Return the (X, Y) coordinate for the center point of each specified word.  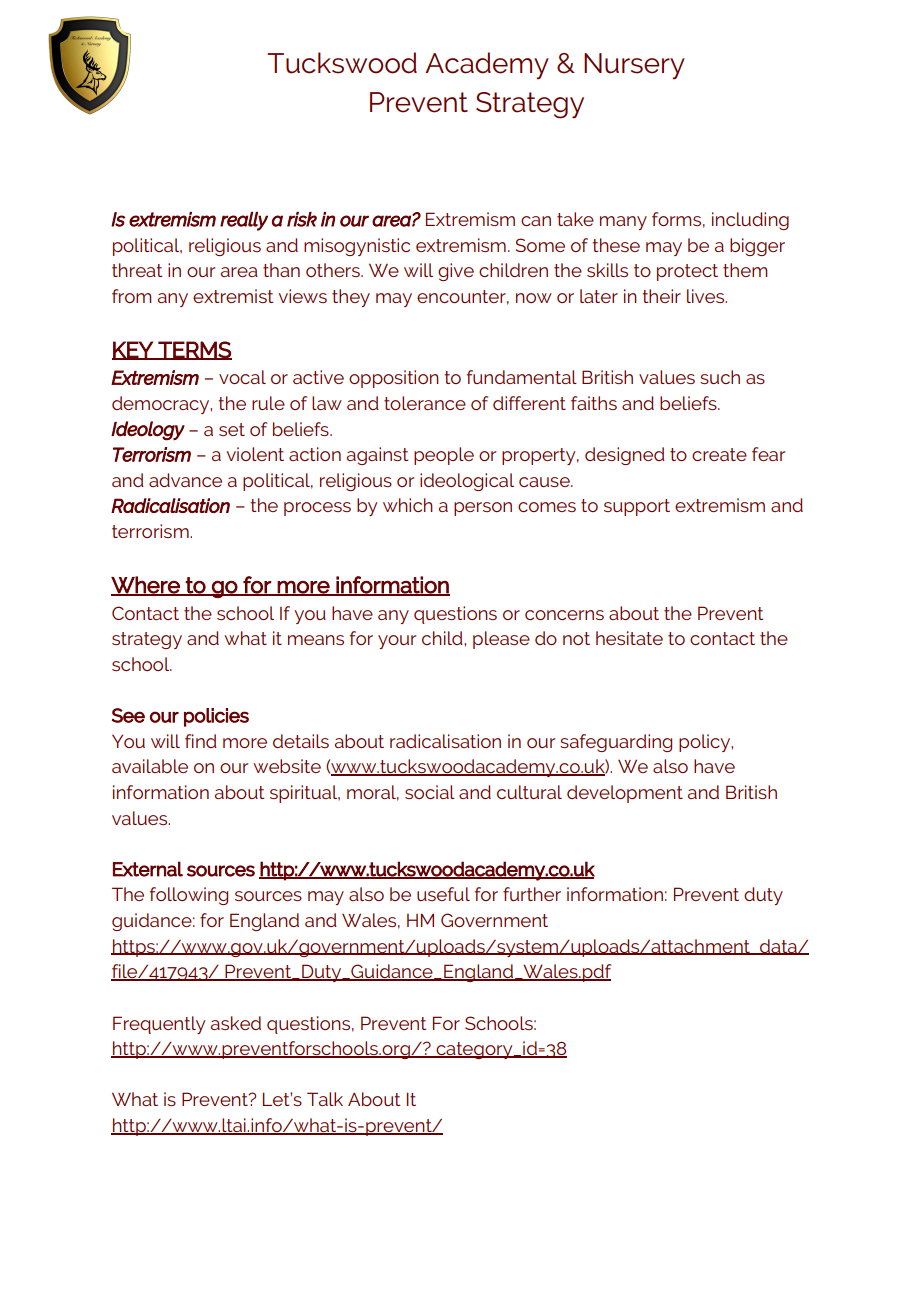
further (532, 894)
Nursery (634, 66)
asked (236, 1023)
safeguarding (616, 743)
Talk (325, 1099)
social (430, 792)
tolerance (425, 403)
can (536, 221)
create (719, 454)
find (201, 741)
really (244, 221)
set (232, 429)
